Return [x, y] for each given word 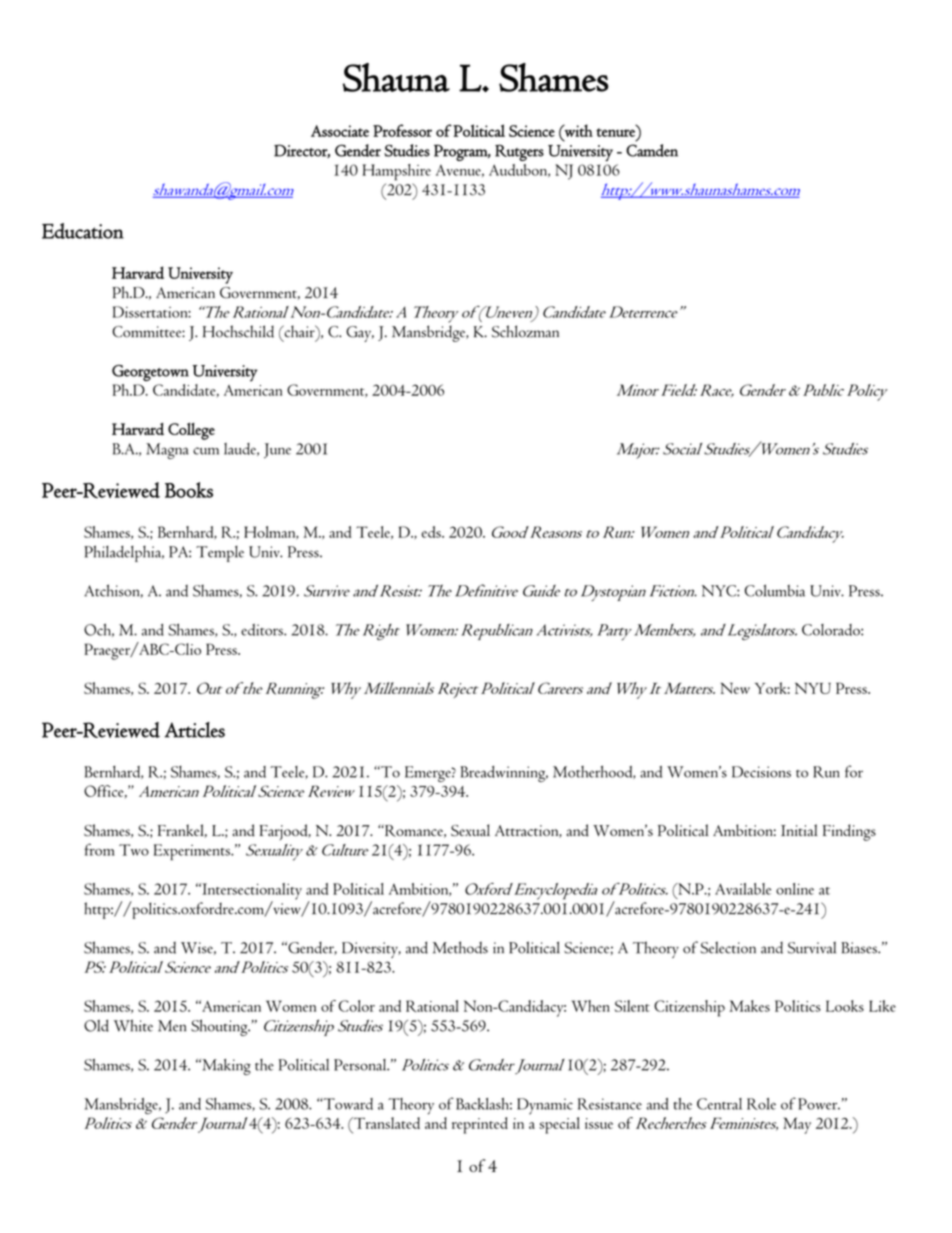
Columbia [775, 590]
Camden [652, 150]
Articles [194, 730]
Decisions [761, 772]
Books [189, 490]
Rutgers [519, 152]
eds [432, 532]
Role [761, 1104]
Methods [460, 947]
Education [83, 231]
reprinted [480, 1125]
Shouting [220, 1027]
